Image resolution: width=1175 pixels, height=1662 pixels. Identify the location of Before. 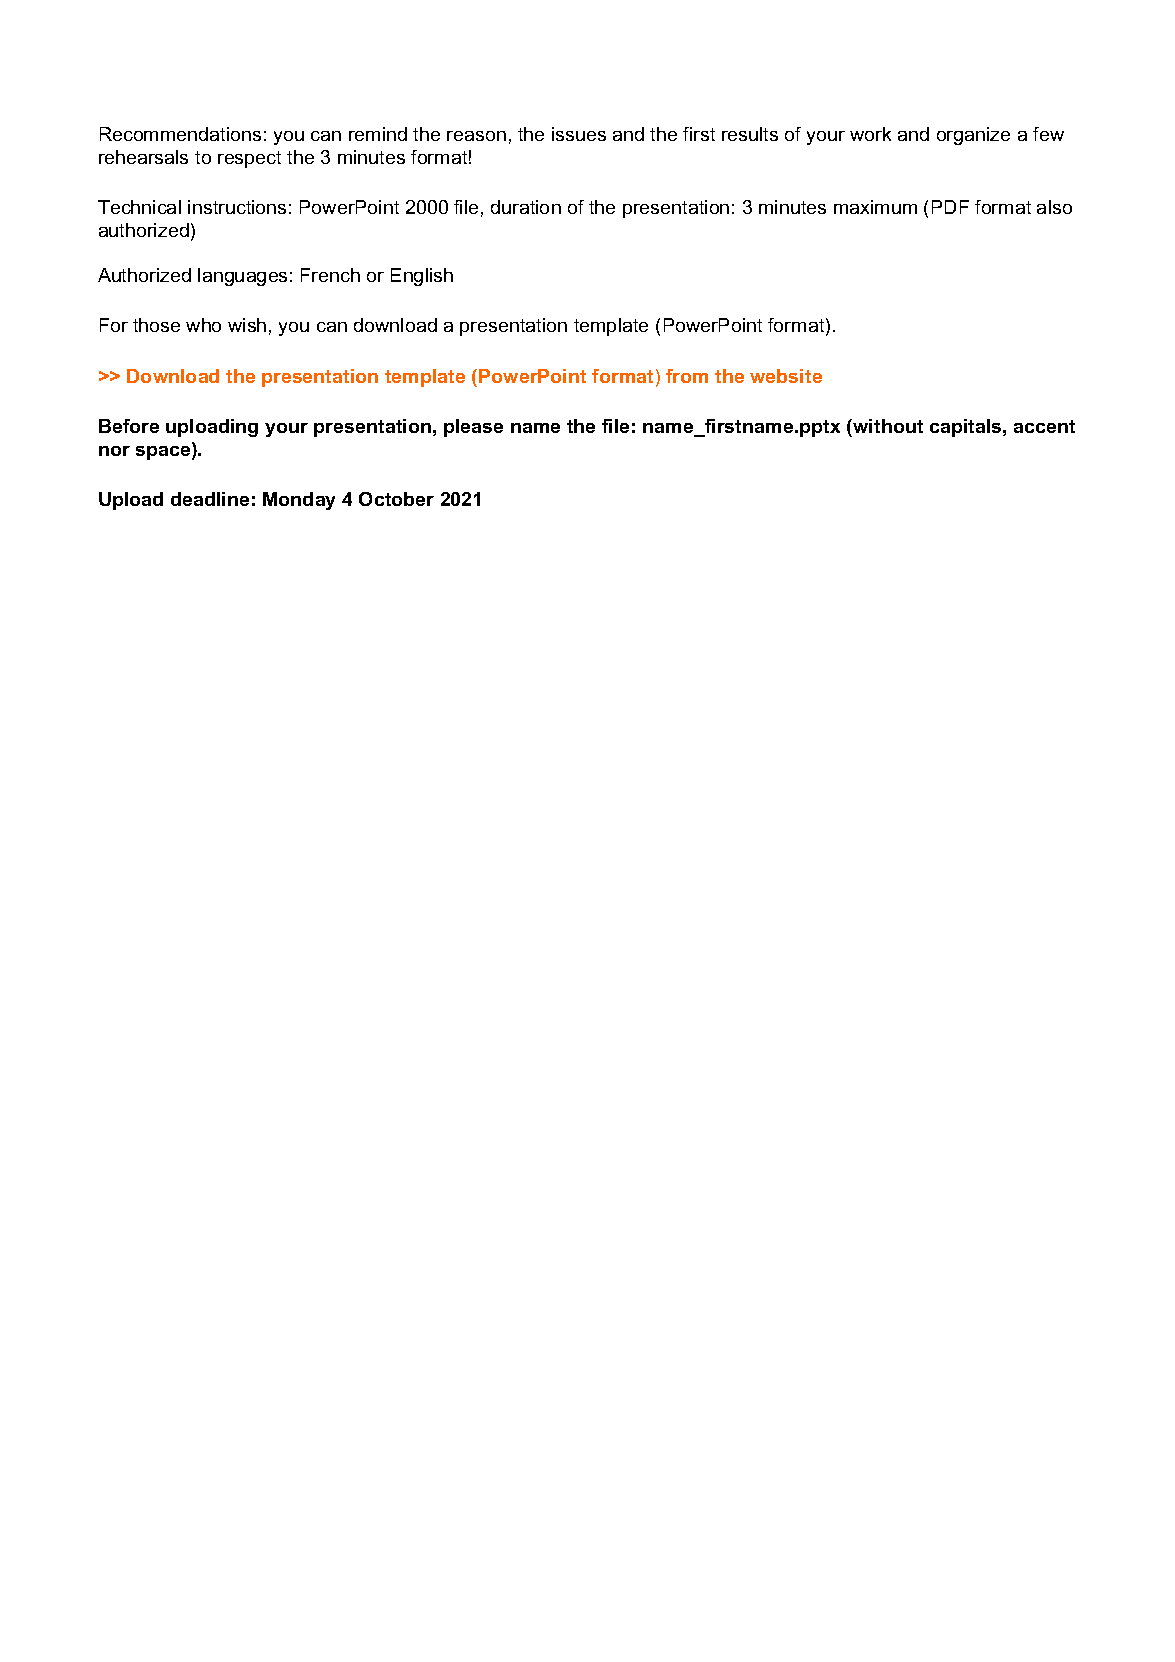
(129, 426).
